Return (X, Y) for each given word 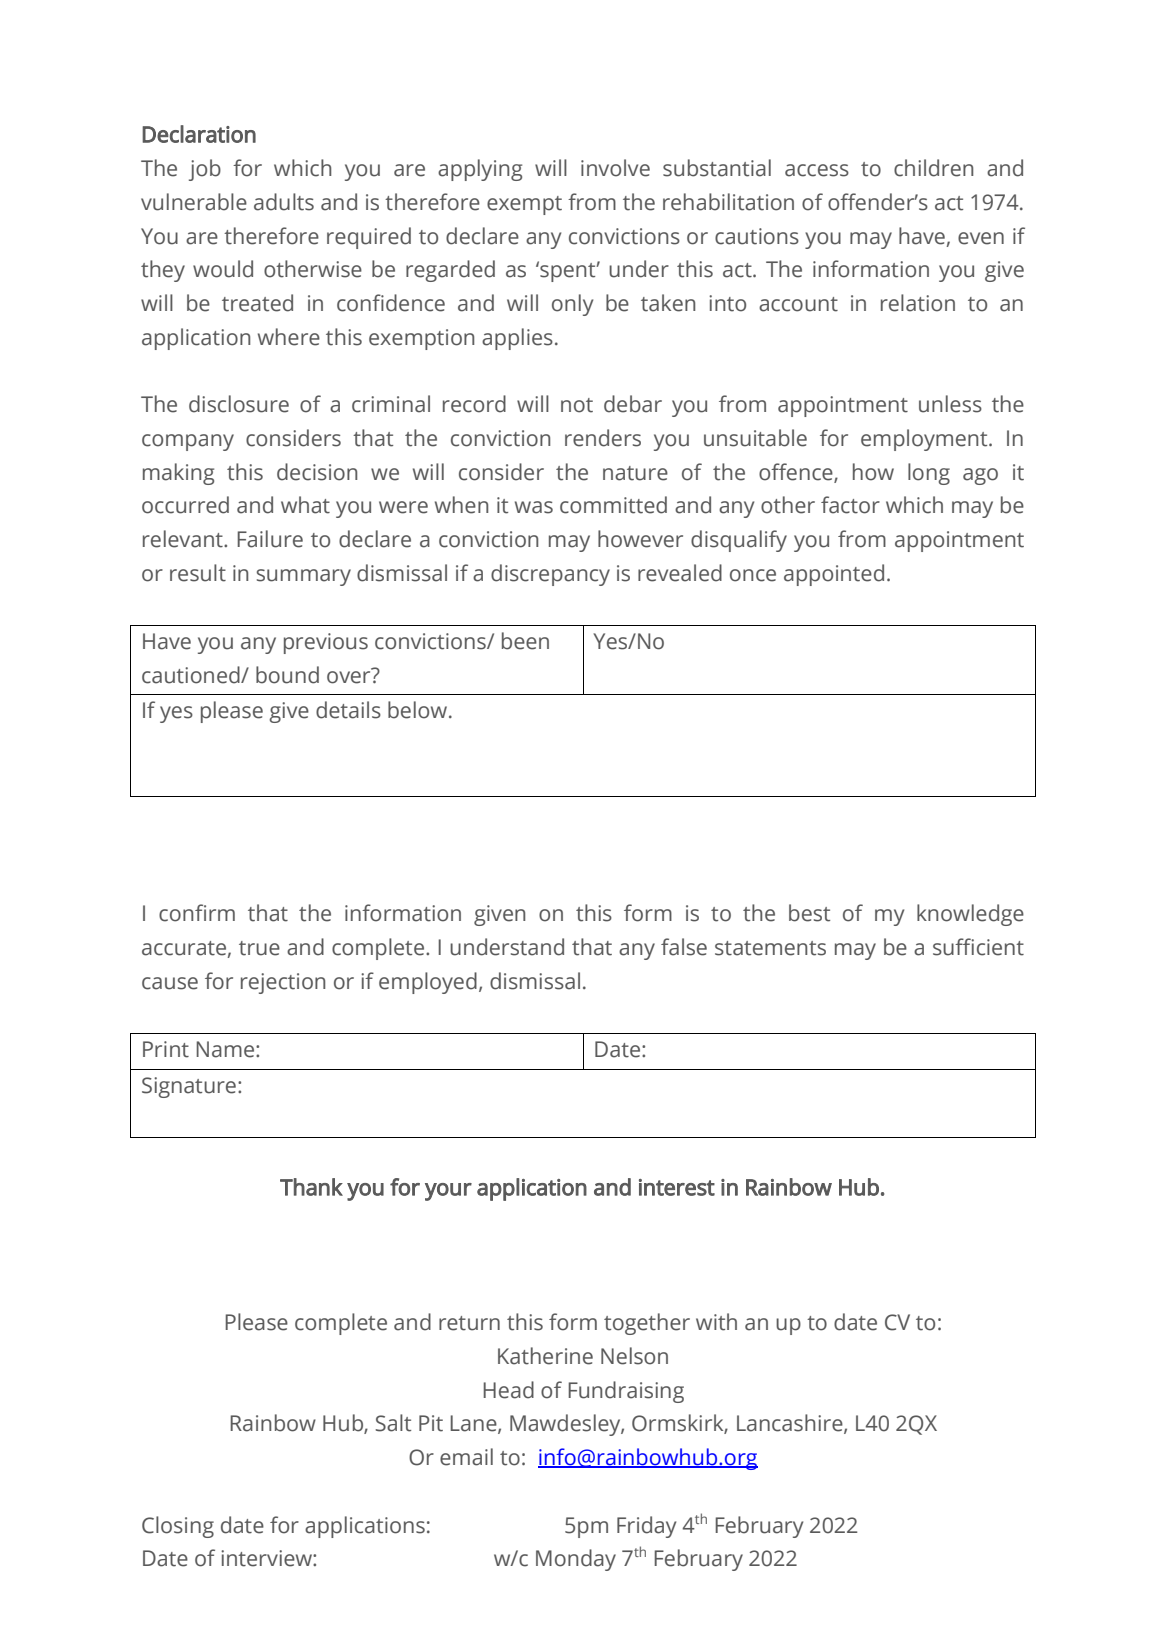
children (933, 168)
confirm (197, 913)
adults (284, 202)
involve (615, 168)
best (809, 913)
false (684, 947)
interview (267, 1558)
